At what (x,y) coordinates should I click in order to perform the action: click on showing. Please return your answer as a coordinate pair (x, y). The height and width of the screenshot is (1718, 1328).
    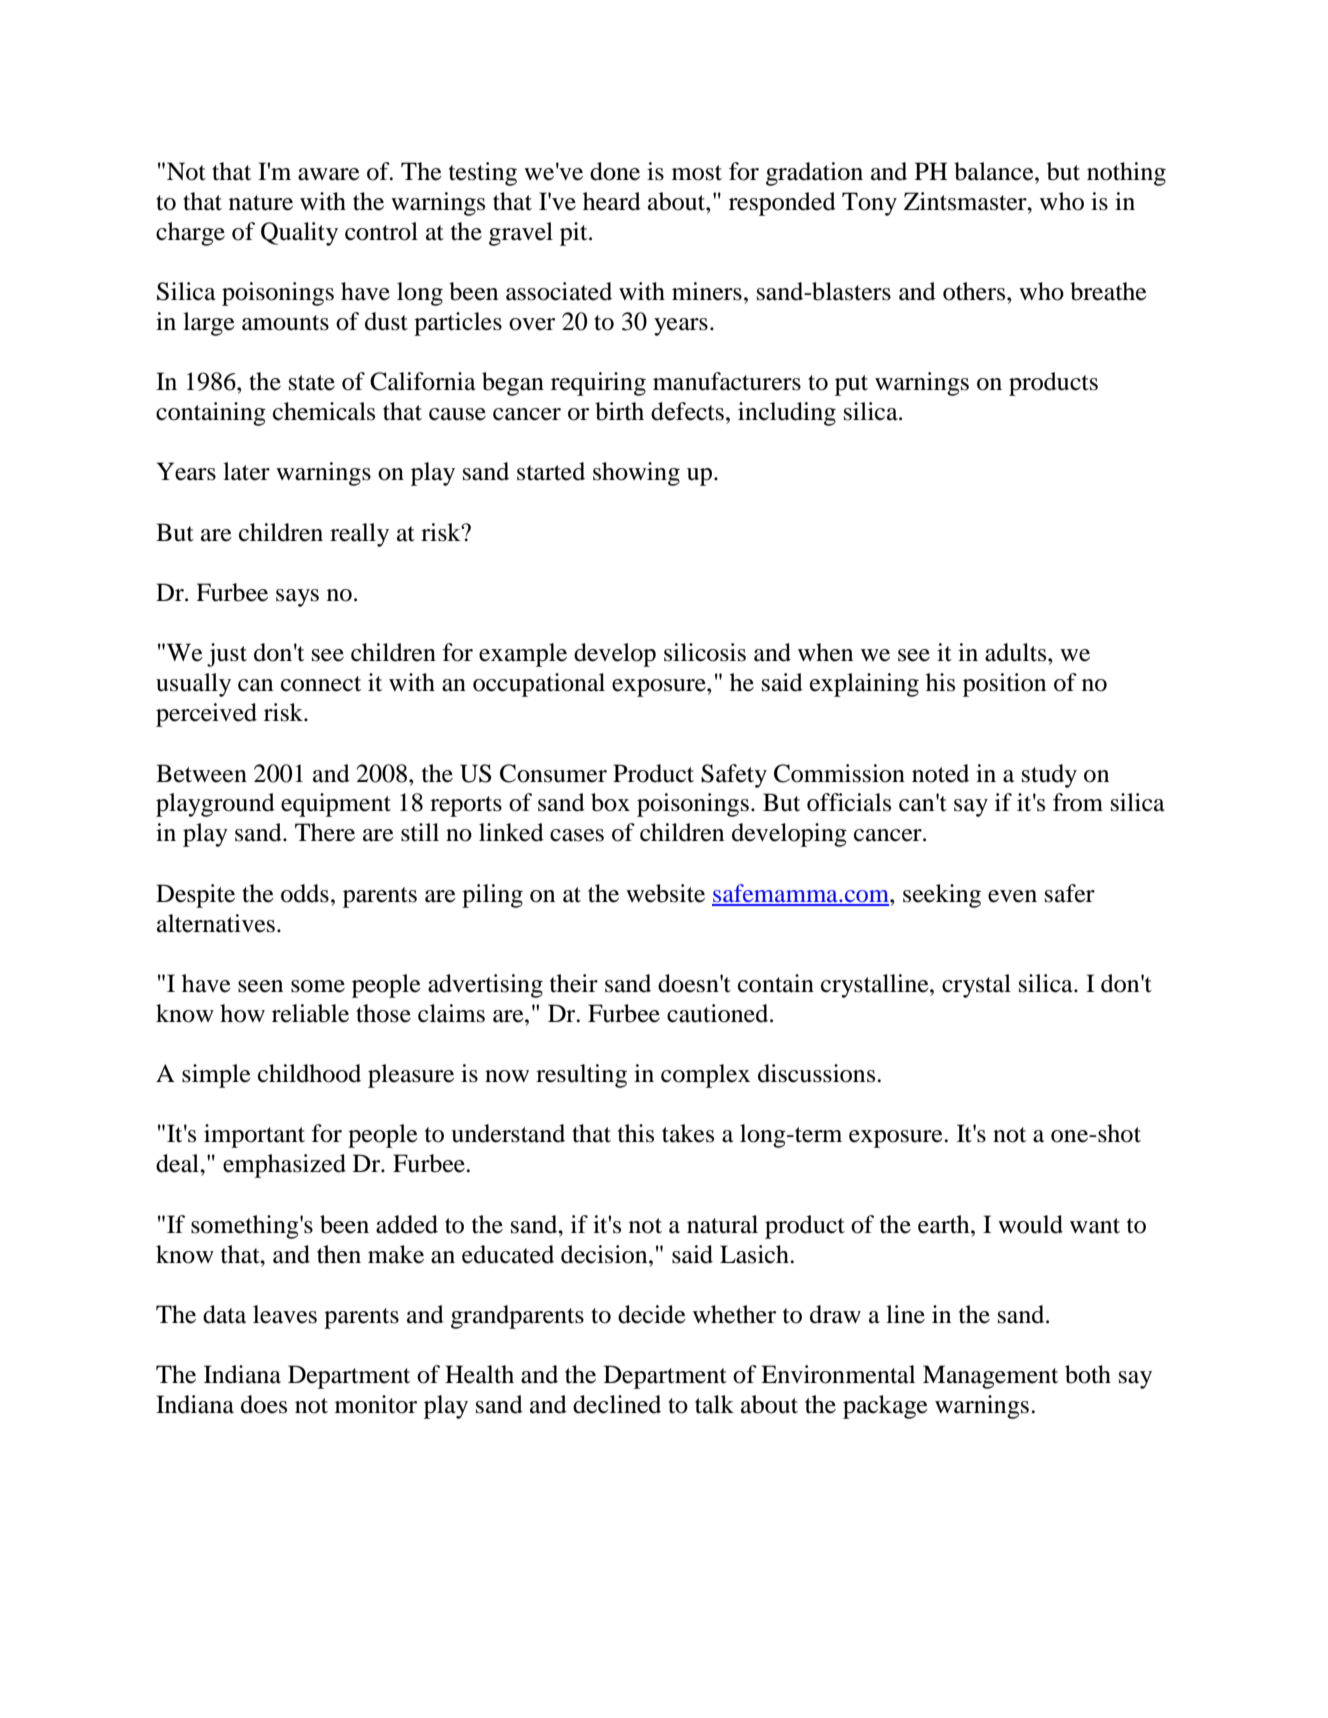
    Looking at the image, I should click on (636, 474).
